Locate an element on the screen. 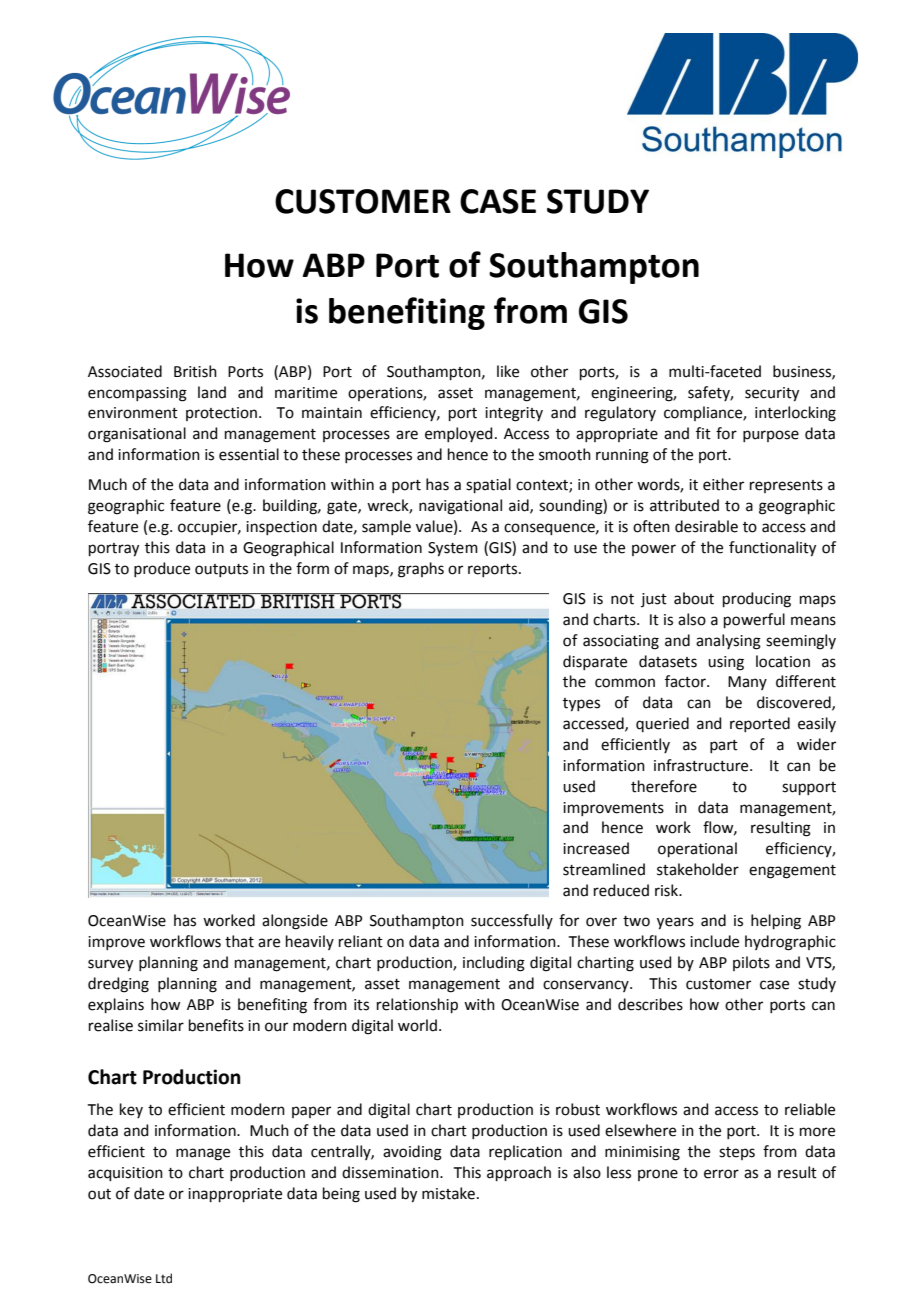 This screenshot has width=924, height=1308. benefits is located at coordinates (216, 1025).
